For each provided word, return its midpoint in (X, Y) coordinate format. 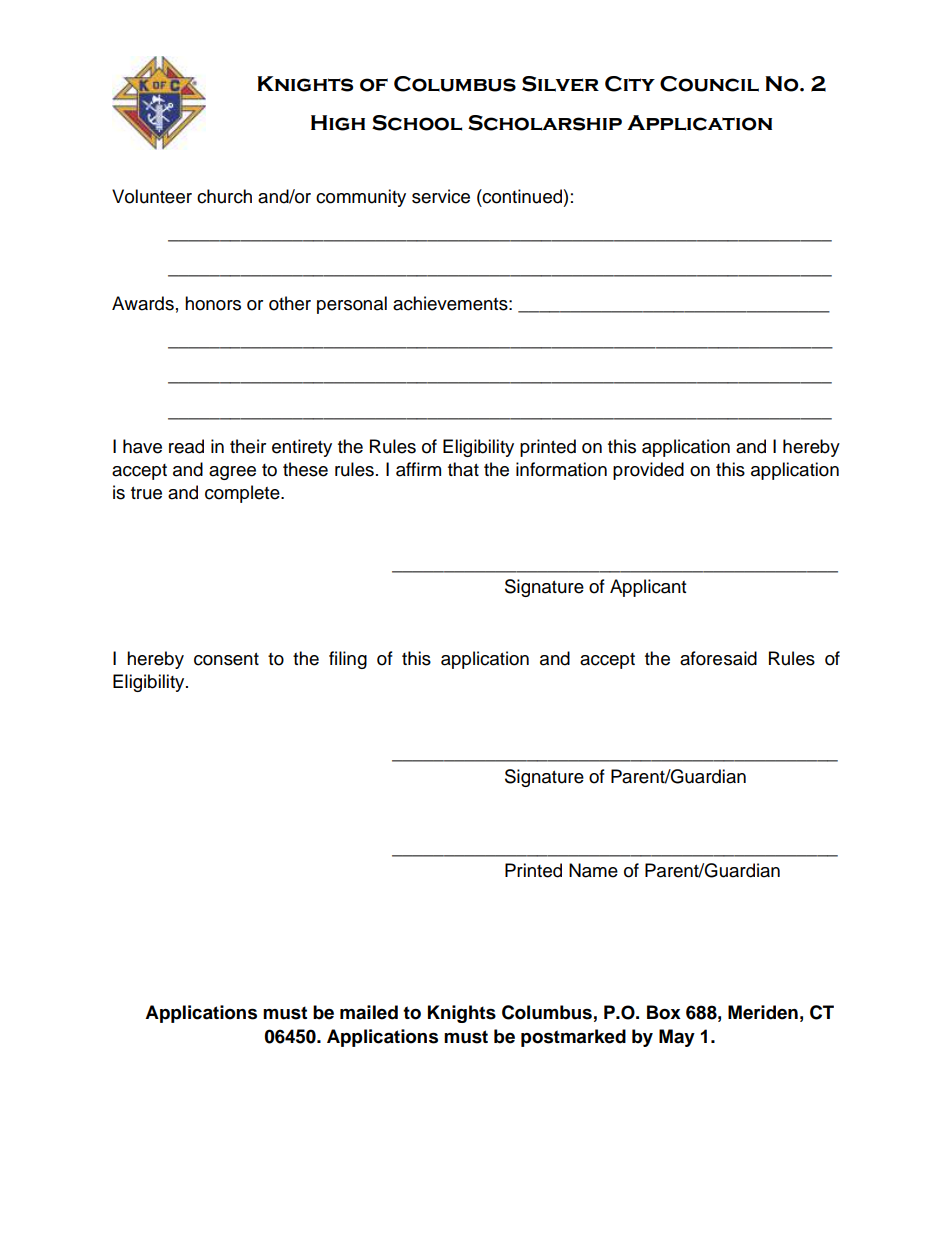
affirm (418, 469)
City (630, 84)
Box (664, 1012)
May (677, 1038)
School (417, 123)
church (224, 196)
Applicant (648, 588)
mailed (369, 1012)
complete (243, 494)
